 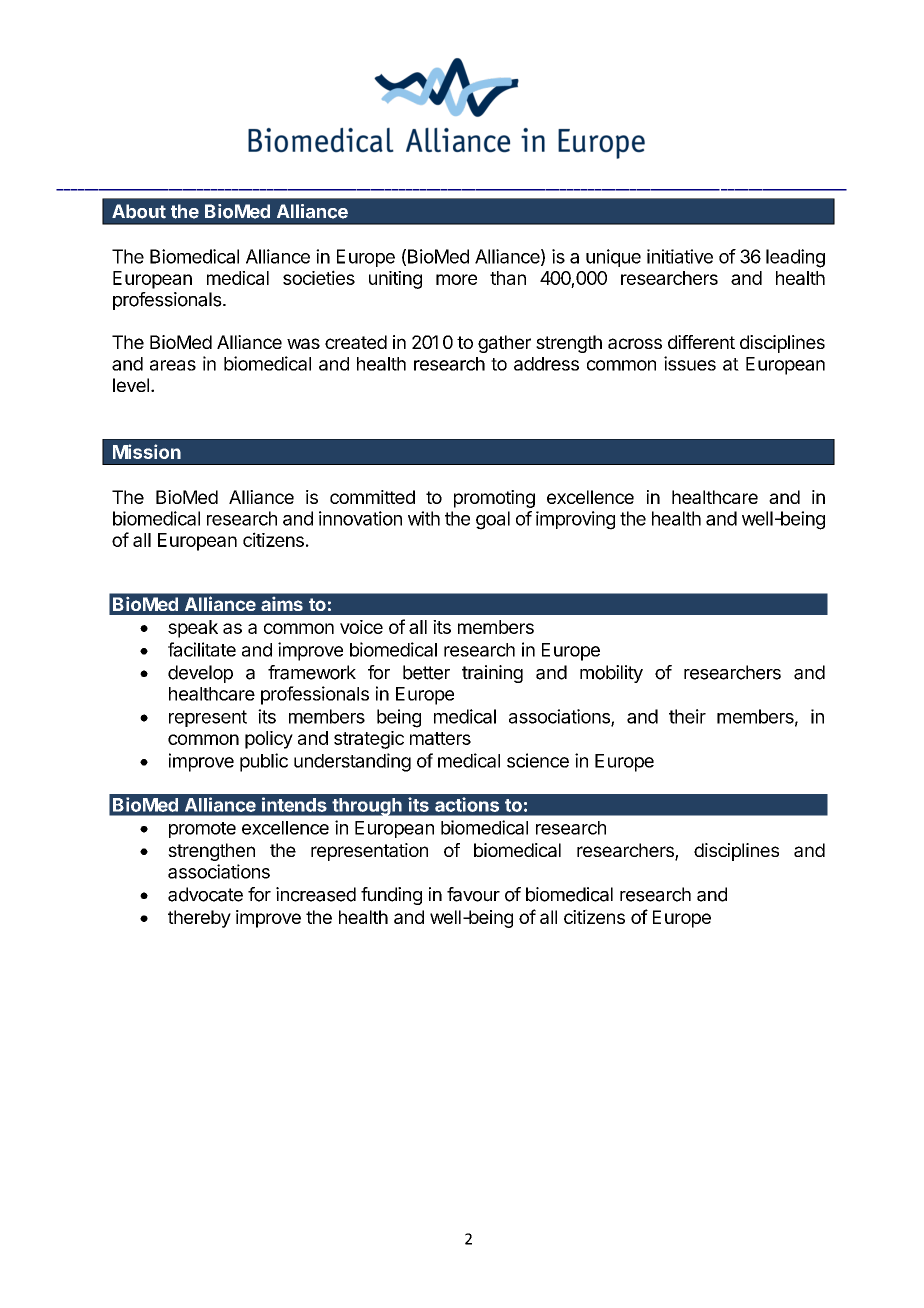 What do you see at coordinates (680, 256) in the screenshot?
I see `initiative` at bounding box center [680, 256].
